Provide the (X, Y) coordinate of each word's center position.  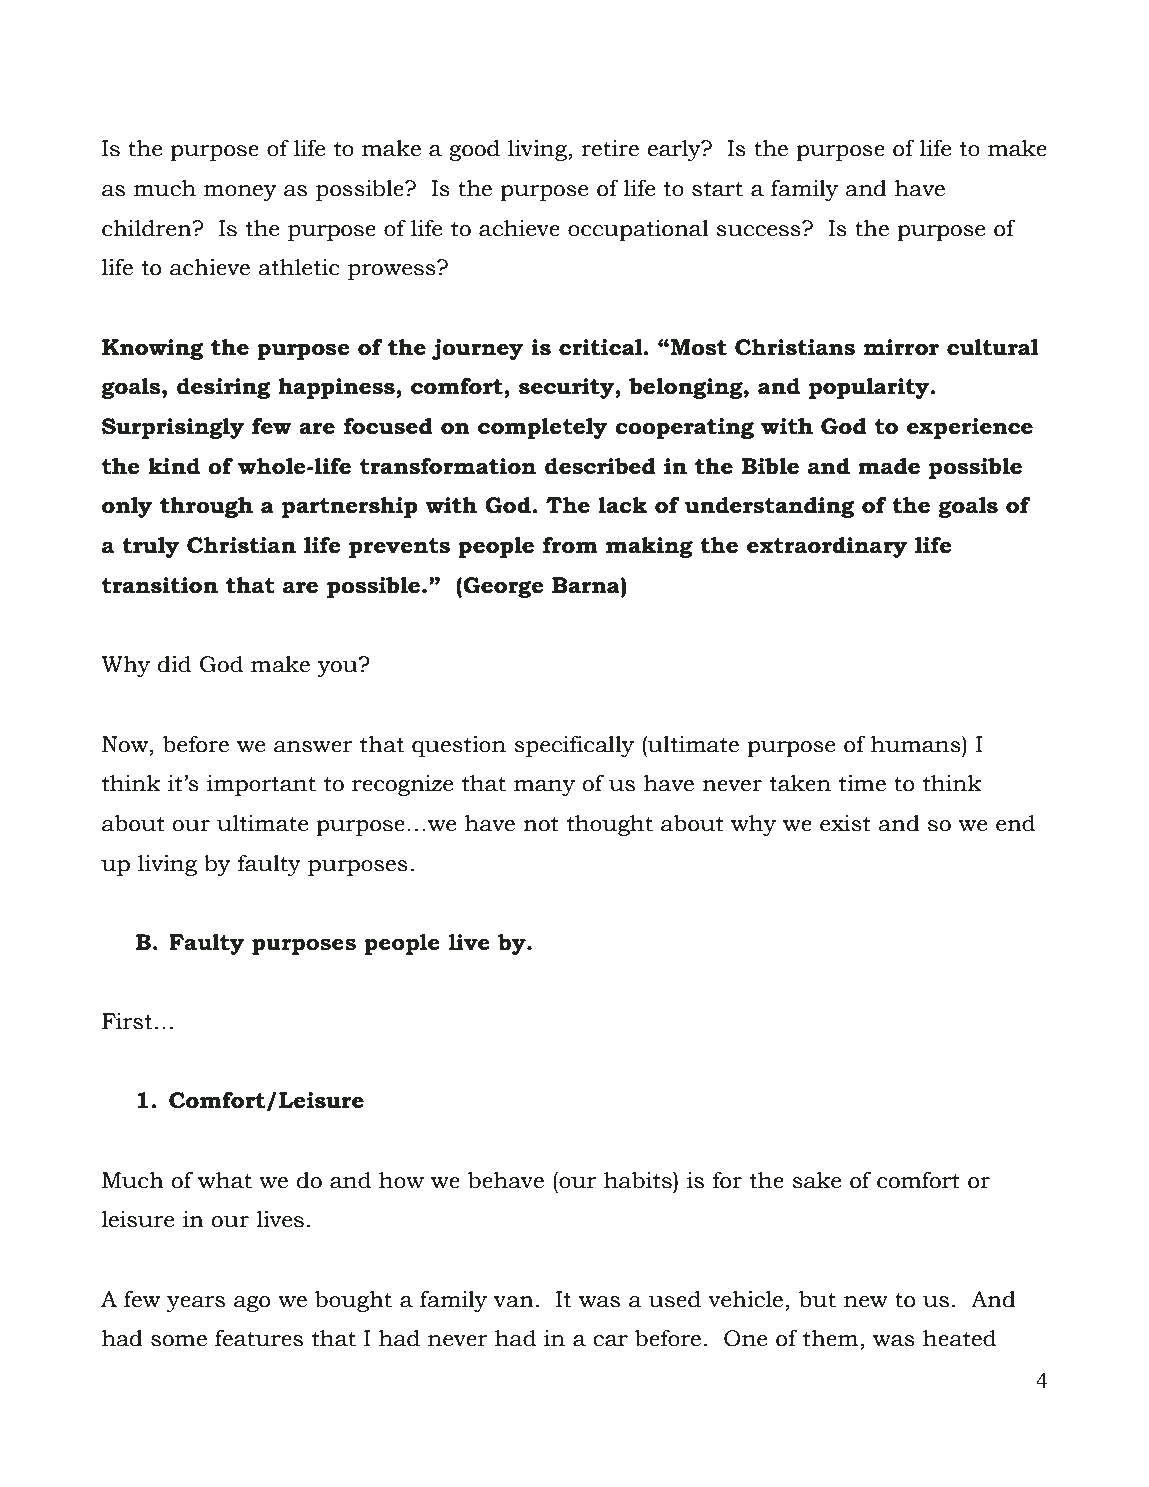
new (866, 1302)
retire (610, 148)
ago (252, 1304)
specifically (574, 746)
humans (917, 744)
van (514, 1302)
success (759, 229)
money (240, 193)
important (261, 785)
